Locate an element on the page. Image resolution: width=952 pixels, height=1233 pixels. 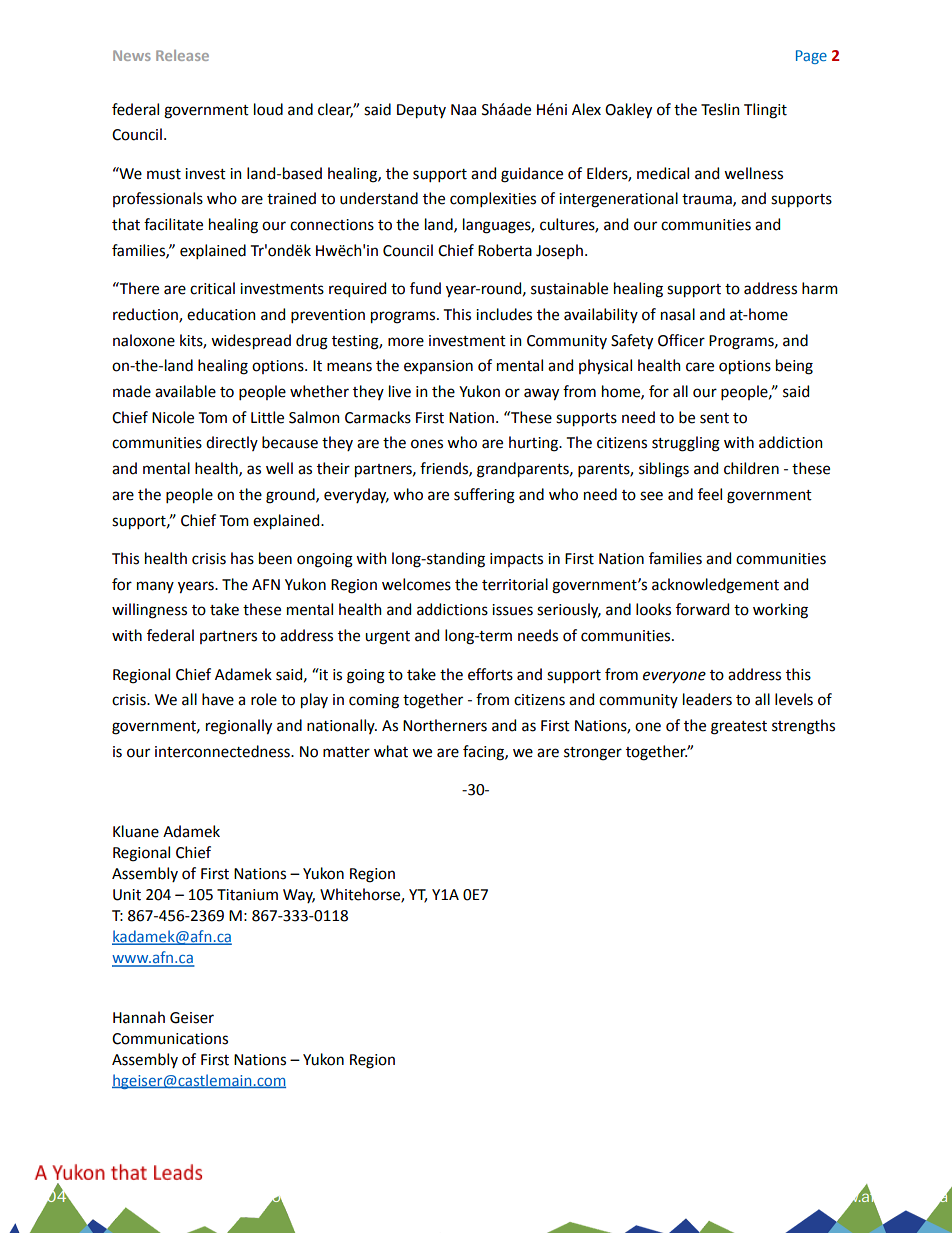
includes is located at coordinates (504, 314).
